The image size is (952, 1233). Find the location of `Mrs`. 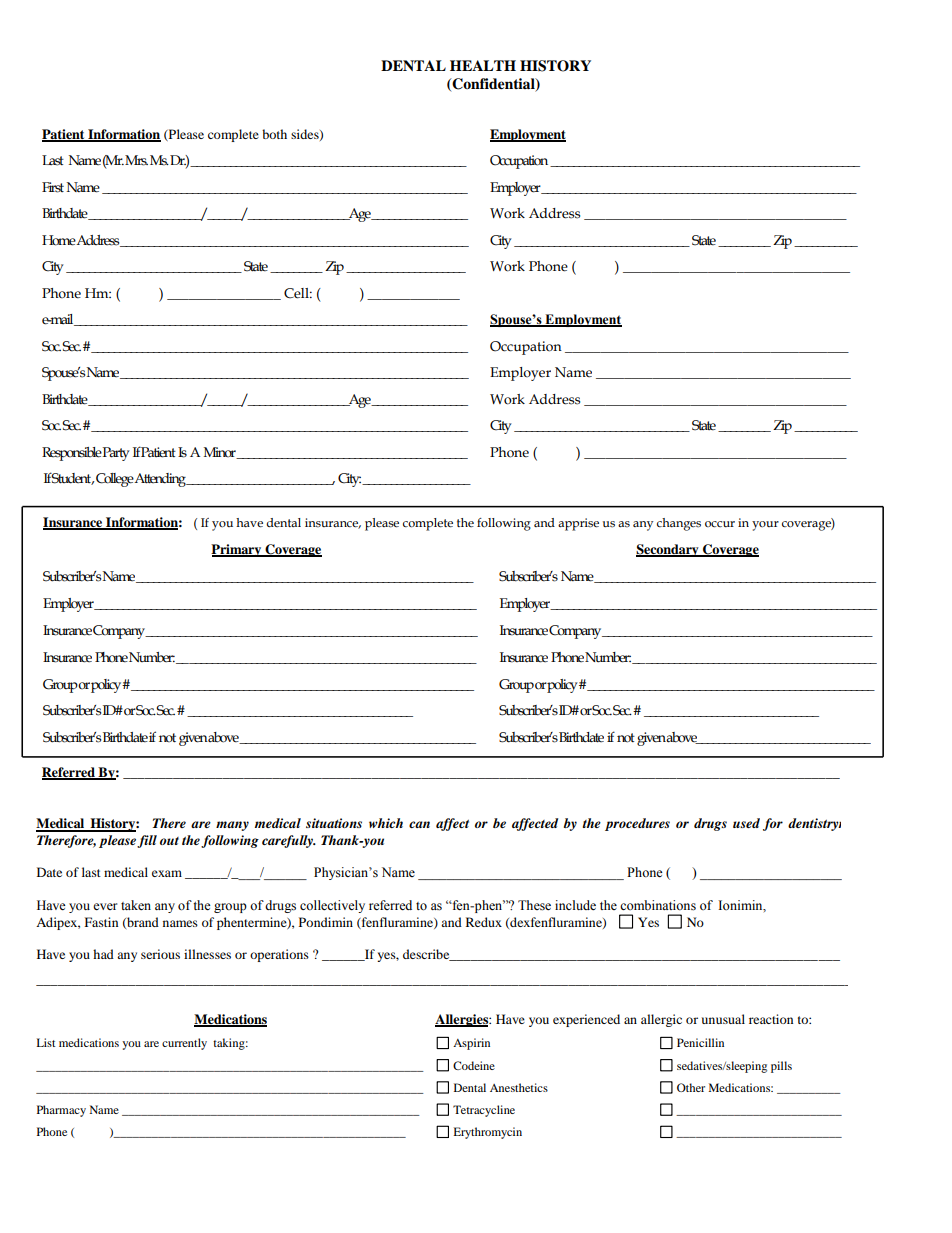

Mrs is located at coordinates (136, 160).
